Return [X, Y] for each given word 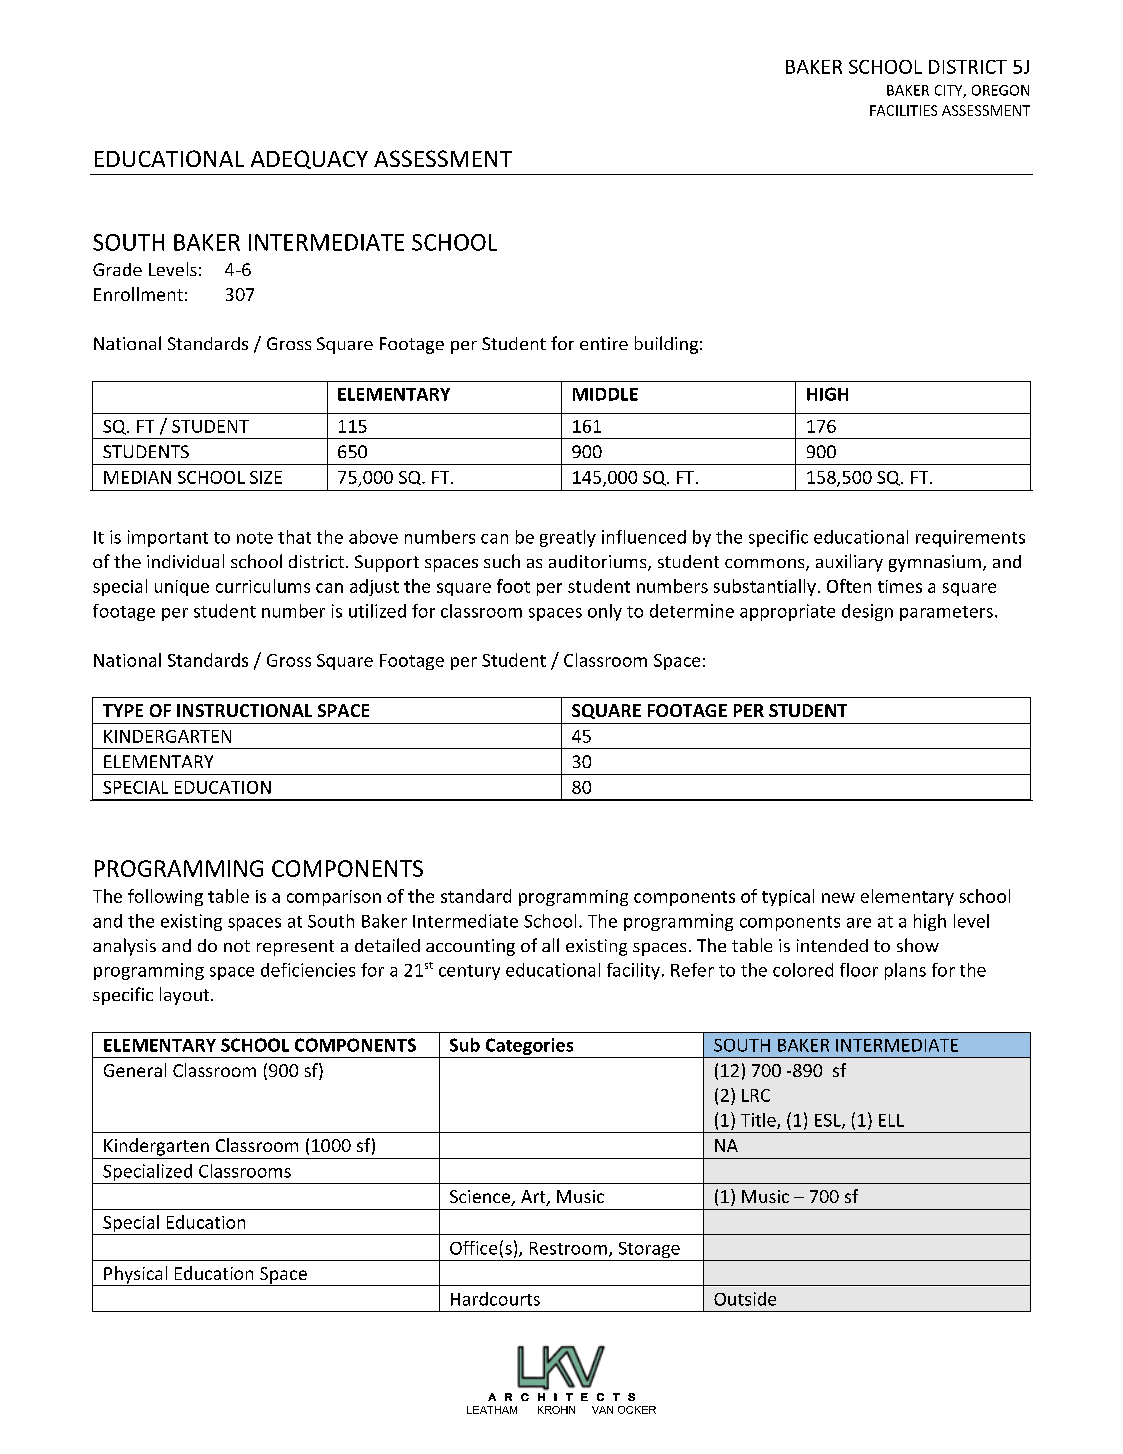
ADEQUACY [309, 159]
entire [604, 343]
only [605, 612]
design [867, 612]
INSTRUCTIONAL [244, 710]
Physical [136, 1276]
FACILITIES [903, 110]
